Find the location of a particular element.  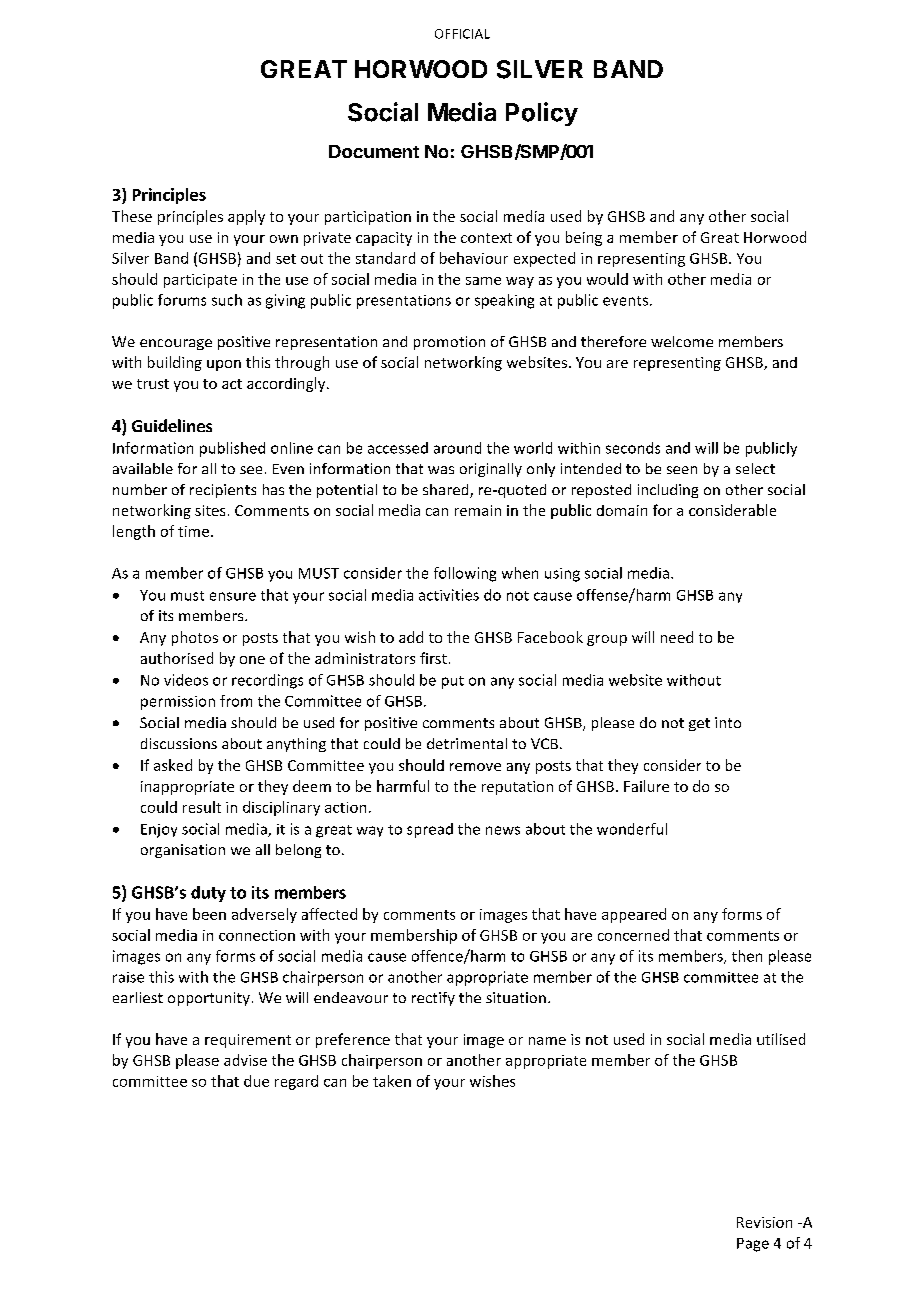

OFFICIAL is located at coordinates (462, 34).
